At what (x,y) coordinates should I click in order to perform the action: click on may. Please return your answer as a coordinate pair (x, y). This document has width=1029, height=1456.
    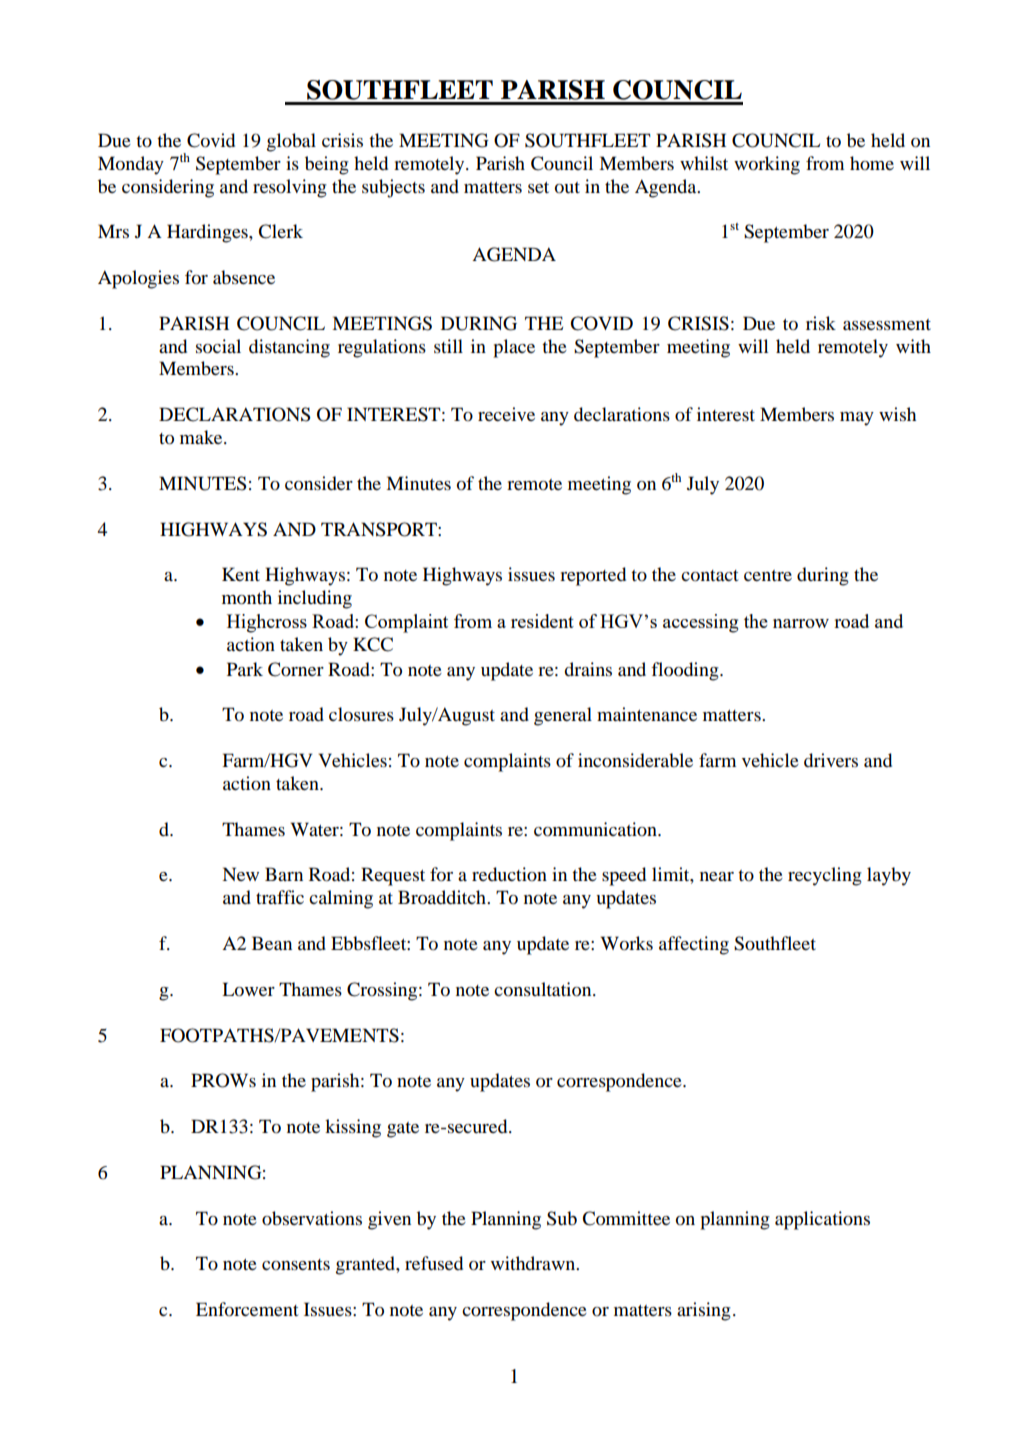
    Looking at the image, I should click on (857, 419).
